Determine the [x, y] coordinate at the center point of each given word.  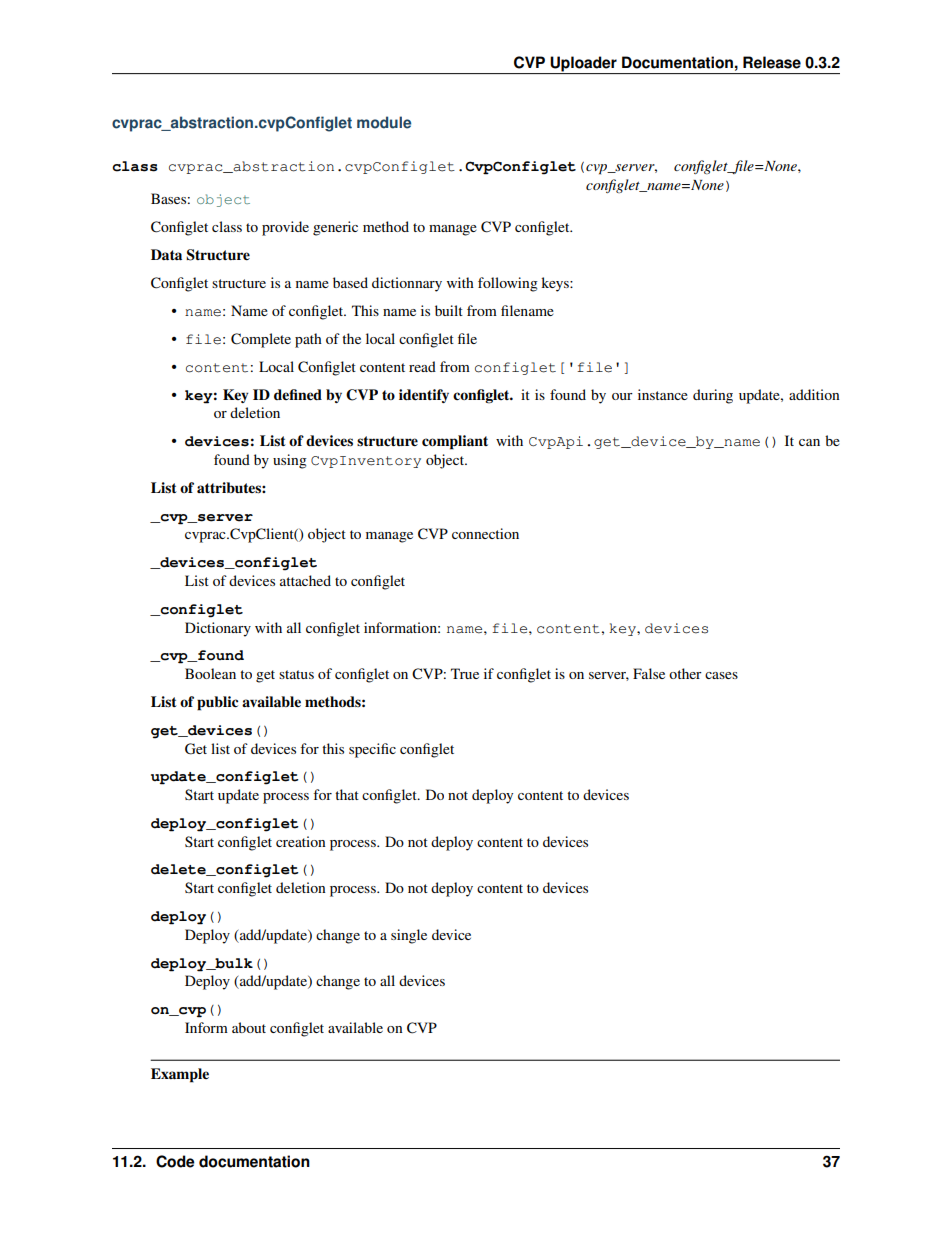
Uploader [583, 65]
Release [772, 62]
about [249, 1027]
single [409, 936]
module [384, 122]
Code [175, 1161]
